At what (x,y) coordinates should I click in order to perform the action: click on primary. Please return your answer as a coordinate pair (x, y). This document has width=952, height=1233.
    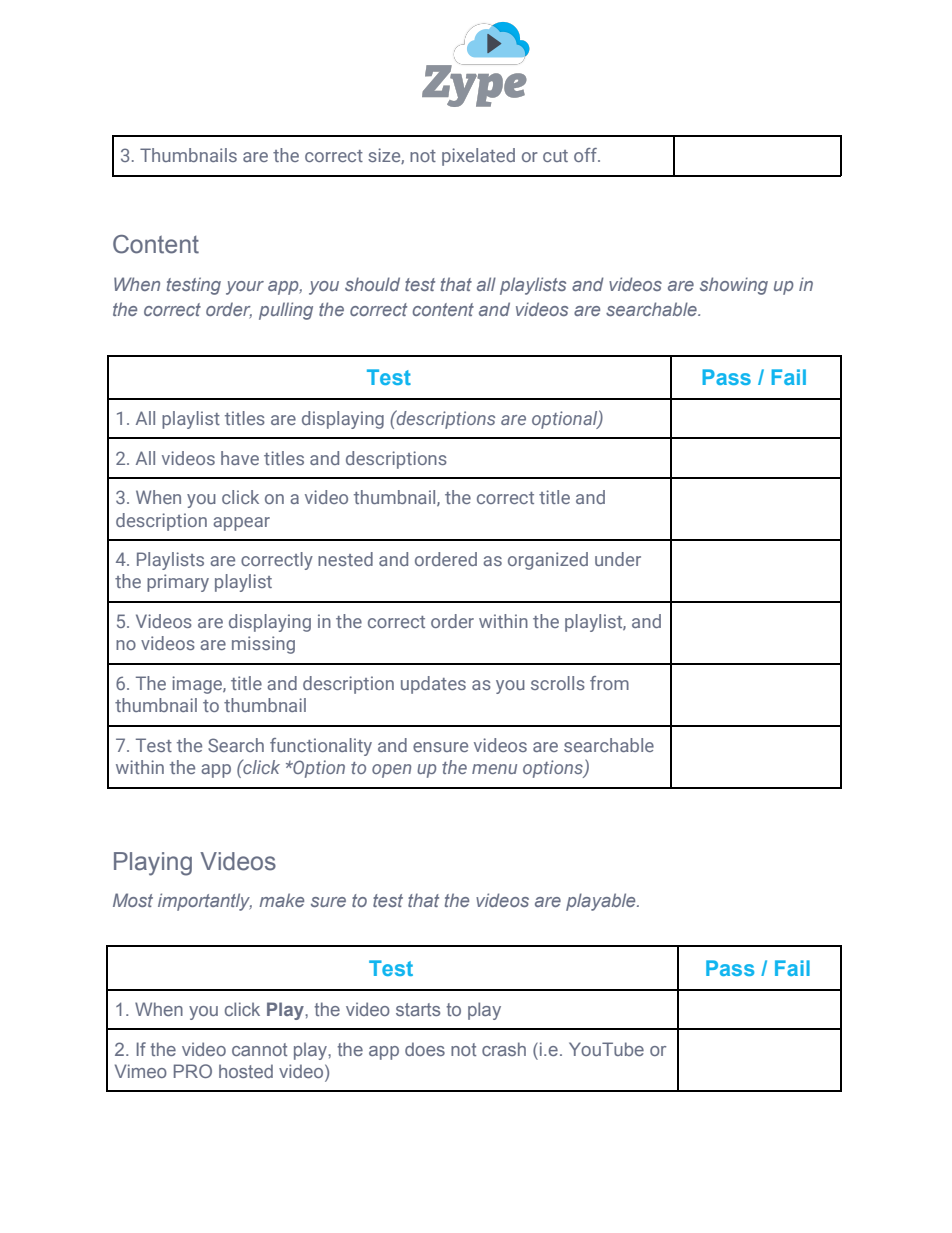
    Looking at the image, I should click on (178, 583).
